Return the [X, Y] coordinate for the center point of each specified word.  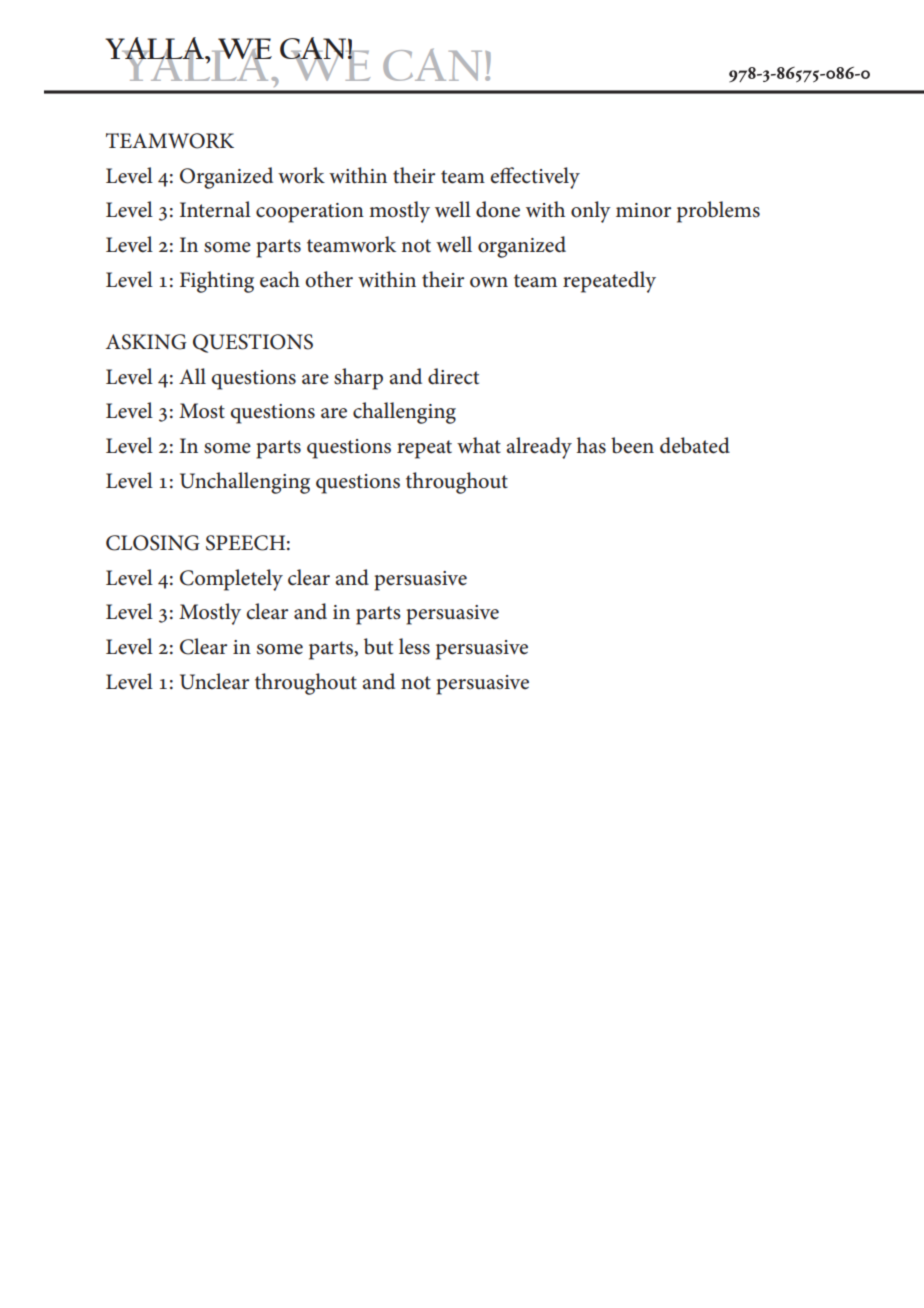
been [632, 445]
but [378, 646]
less [414, 646]
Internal [215, 209]
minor [643, 210]
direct [453, 376]
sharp [358, 379]
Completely [231, 580]
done [498, 209]
